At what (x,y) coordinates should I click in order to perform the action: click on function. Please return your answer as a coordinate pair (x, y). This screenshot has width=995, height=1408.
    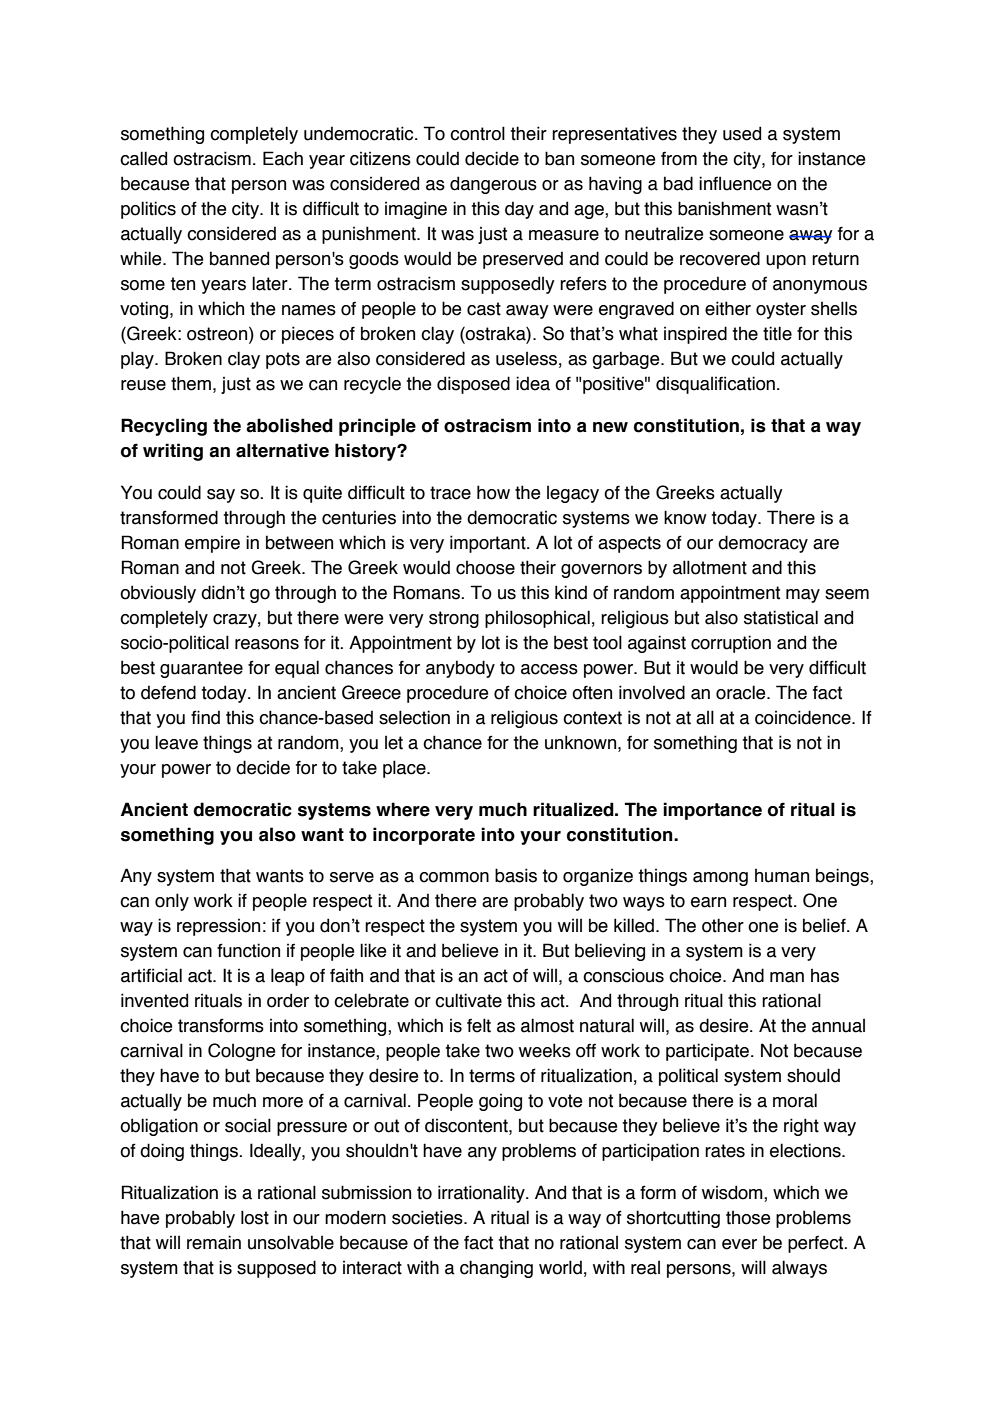
    Looking at the image, I should click on (248, 950).
